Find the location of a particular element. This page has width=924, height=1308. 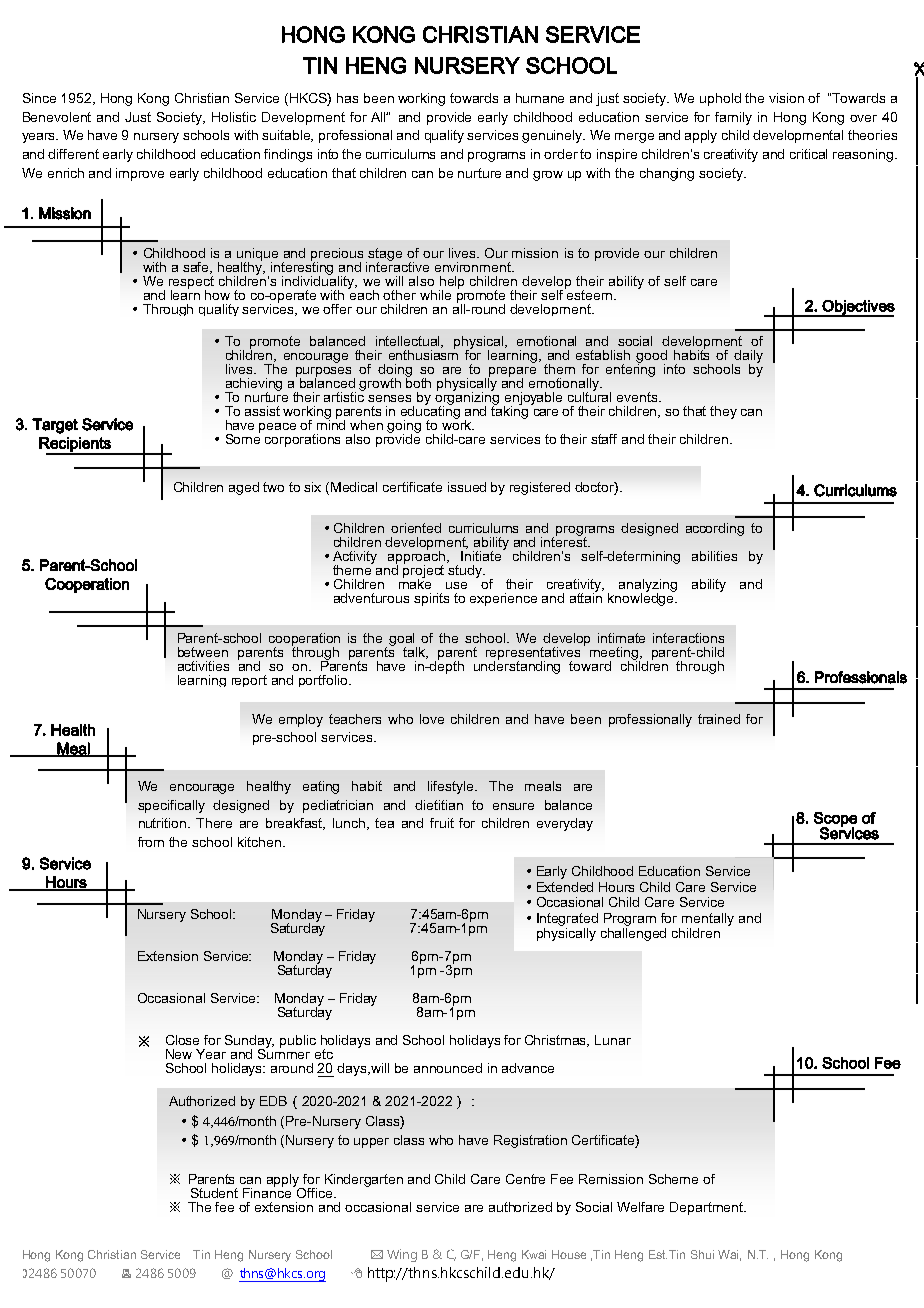

Recipients is located at coordinates (76, 445).
